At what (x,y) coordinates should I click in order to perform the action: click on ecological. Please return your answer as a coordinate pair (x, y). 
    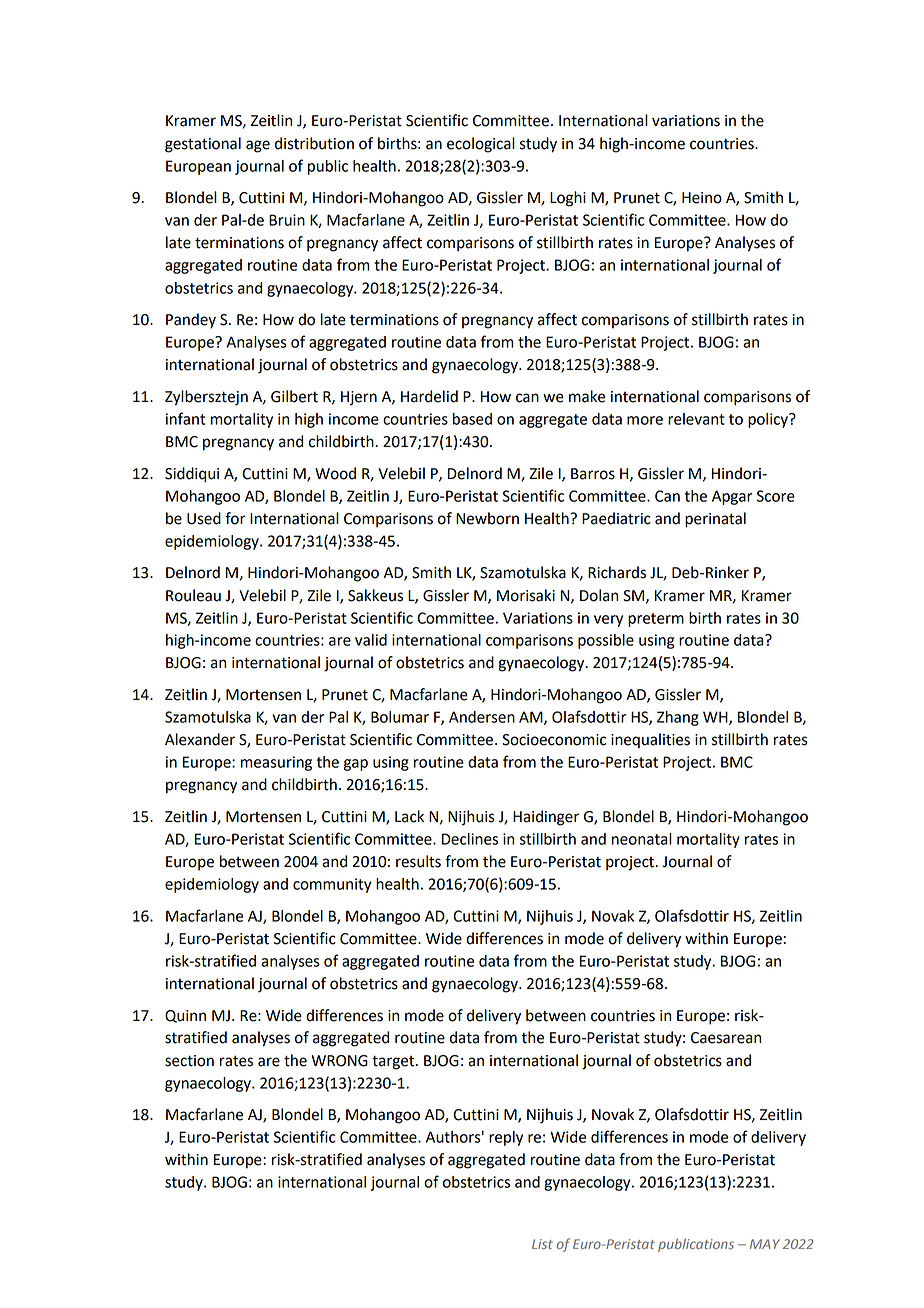
    Looking at the image, I should click on (481, 145).
